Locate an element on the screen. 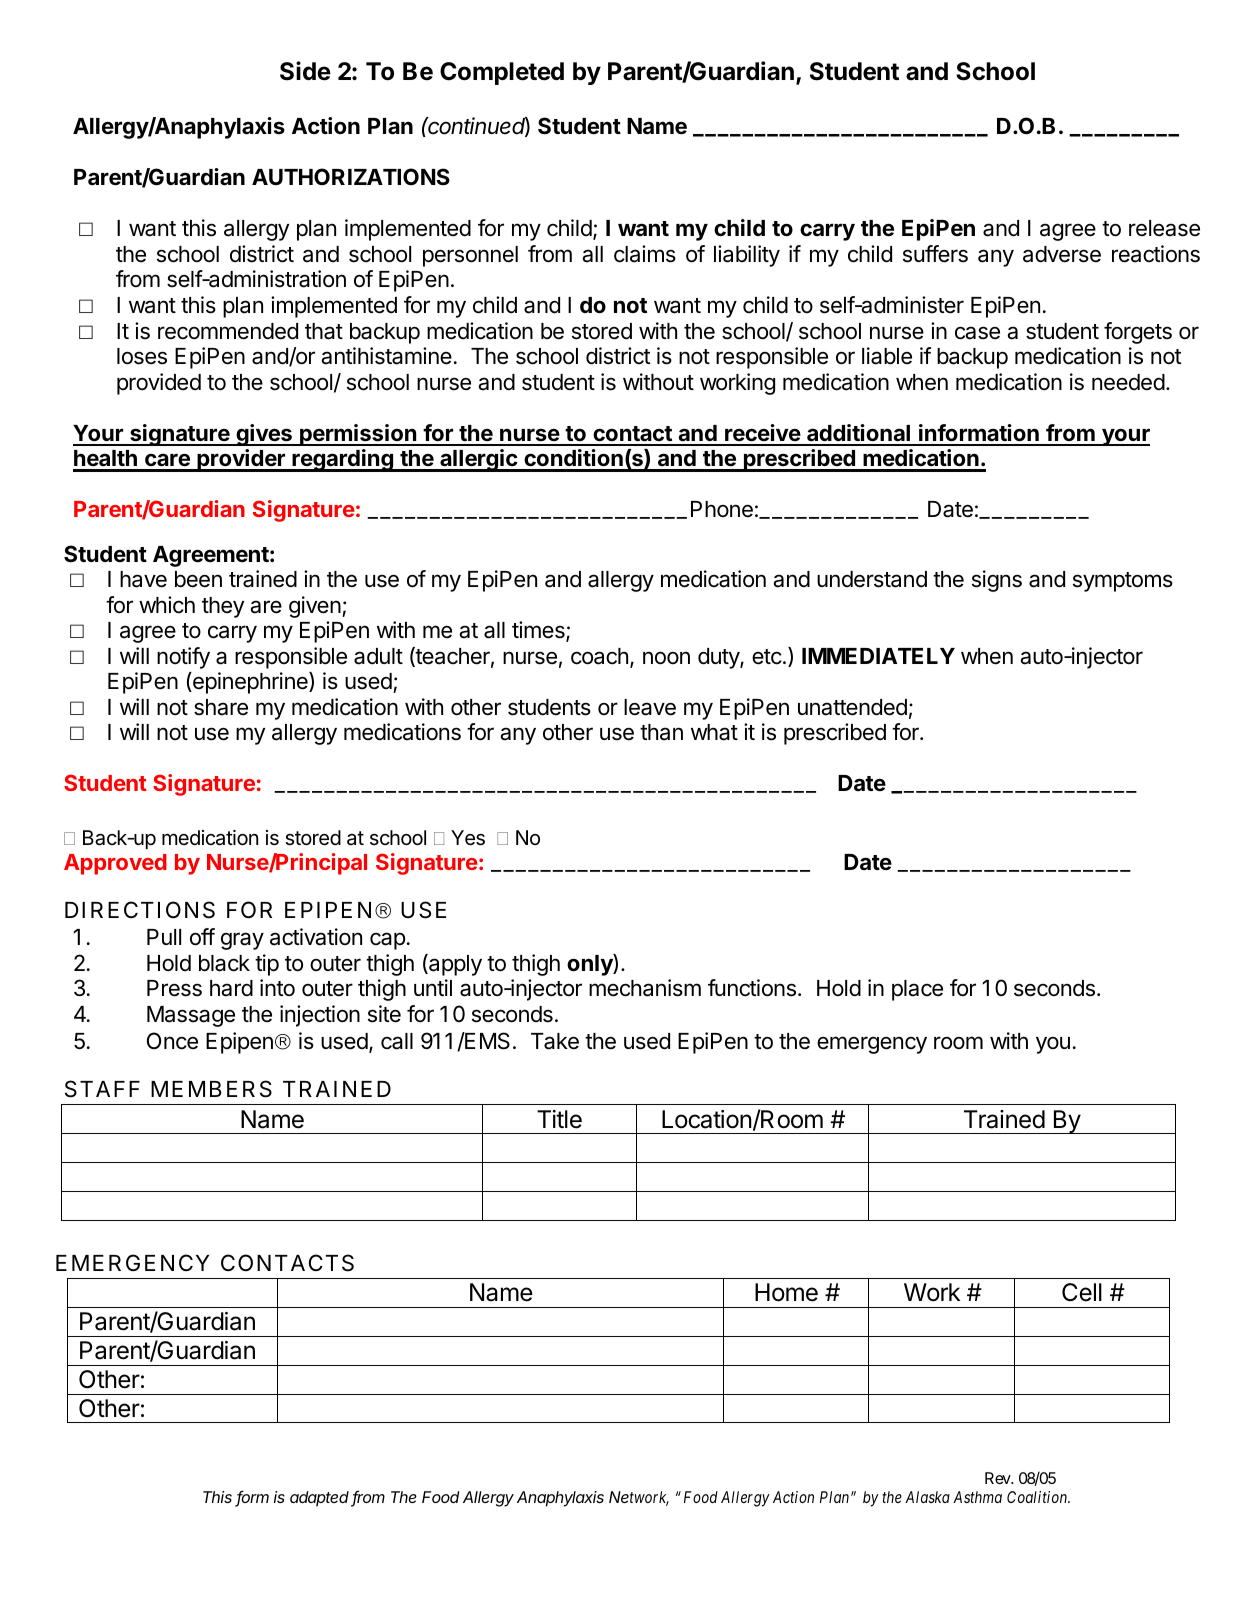 The image size is (1237, 1600). Completed is located at coordinates (502, 73).
